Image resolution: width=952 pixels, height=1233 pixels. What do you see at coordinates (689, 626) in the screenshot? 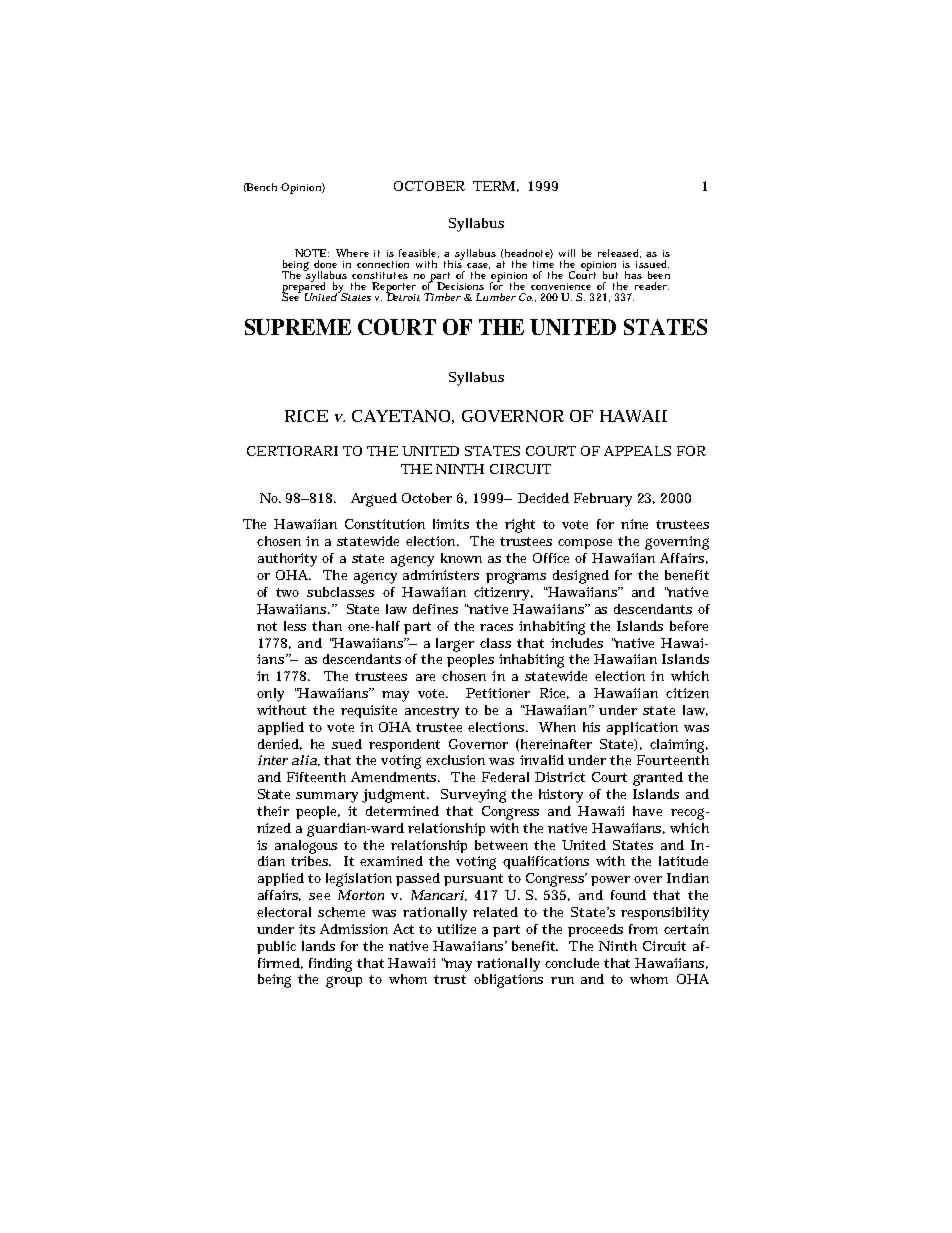
I see `before` at bounding box center [689, 626].
